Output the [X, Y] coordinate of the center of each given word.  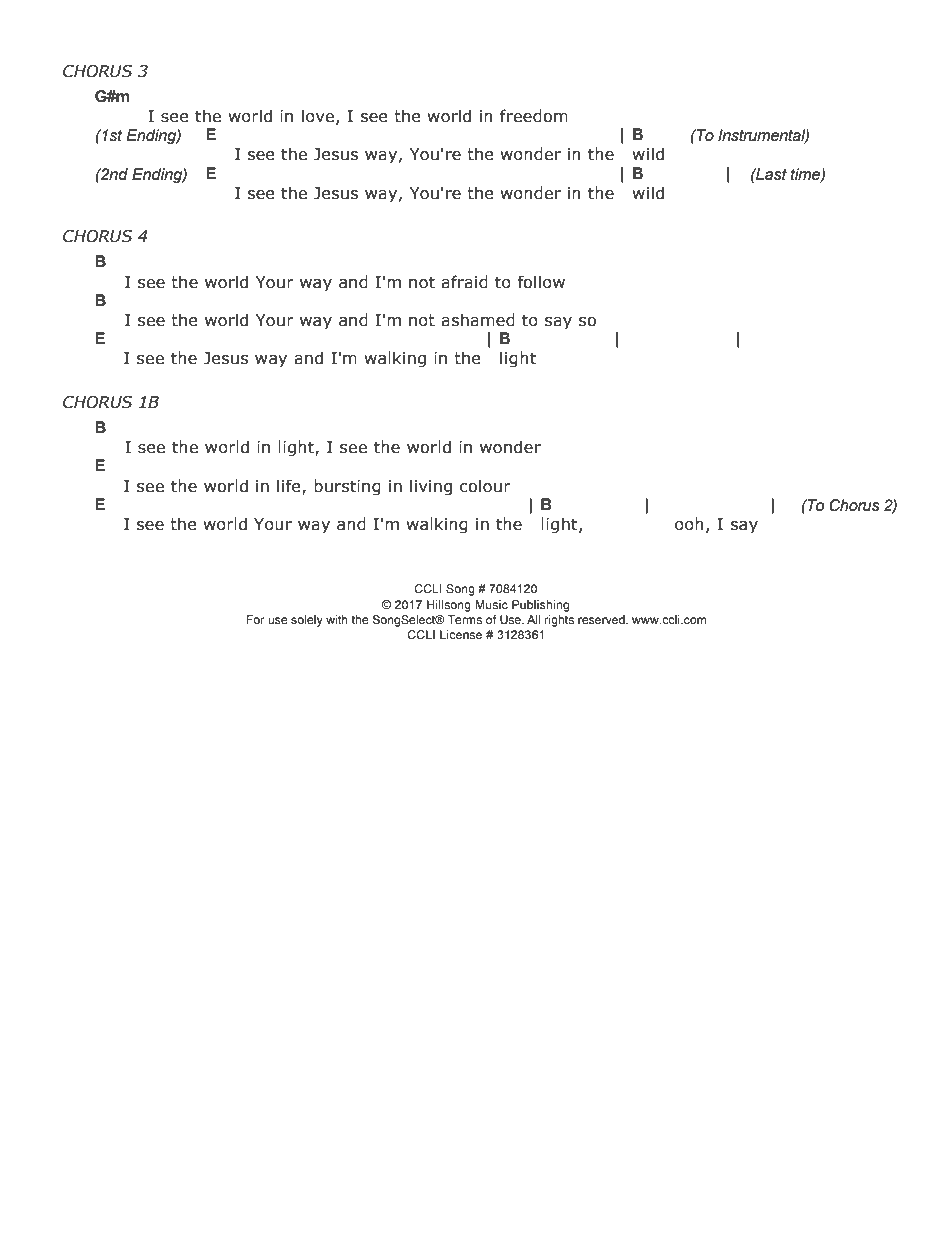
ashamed [478, 320]
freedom [534, 116]
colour [485, 486]
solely [307, 621]
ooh [689, 524]
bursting [347, 487]
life [290, 486]
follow [541, 282]
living [431, 487]
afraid [464, 282]
